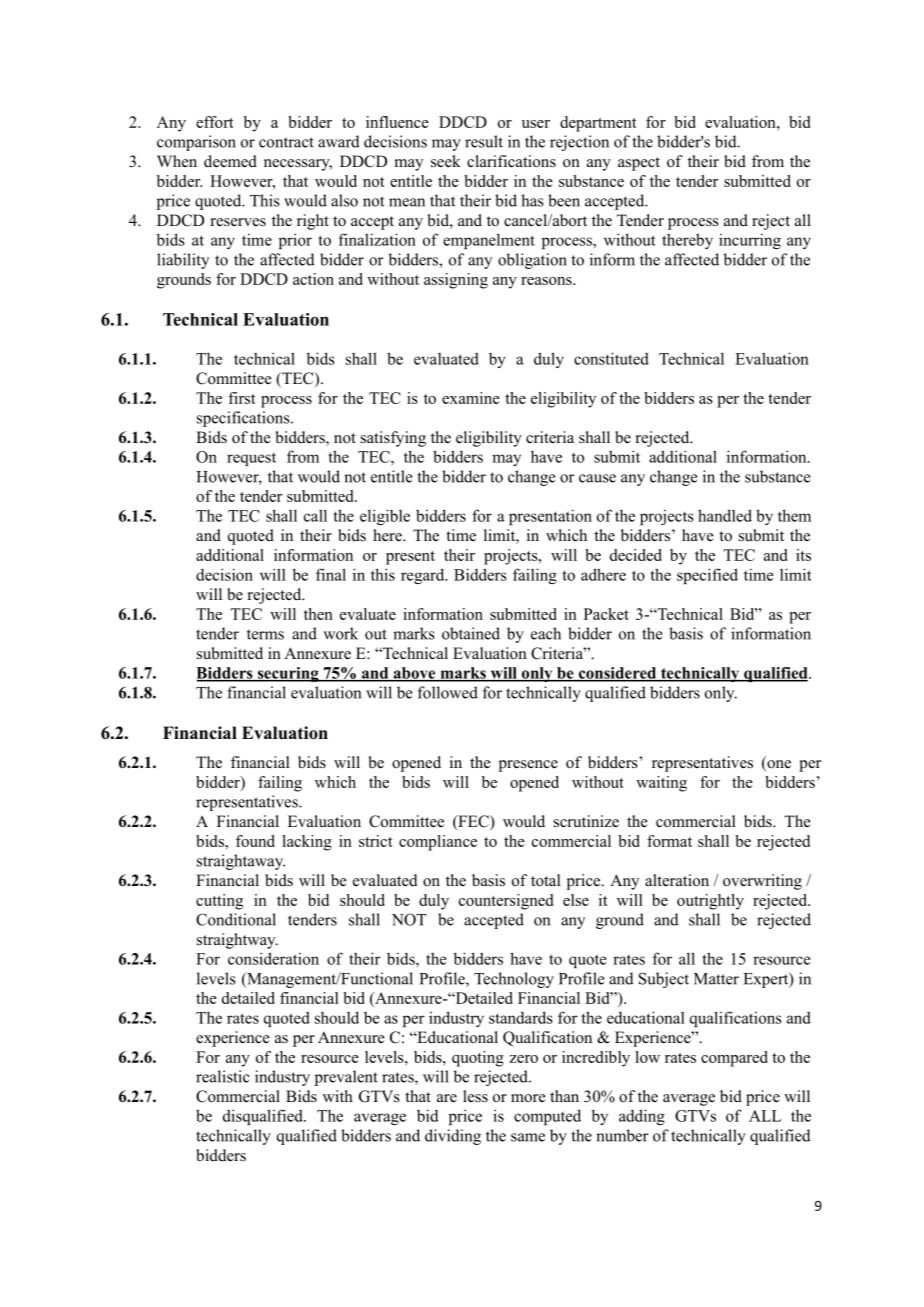 The image size is (924, 1307). What do you see at coordinates (471, 633) in the image?
I see `obtained` at bounding box center [471, 633].
